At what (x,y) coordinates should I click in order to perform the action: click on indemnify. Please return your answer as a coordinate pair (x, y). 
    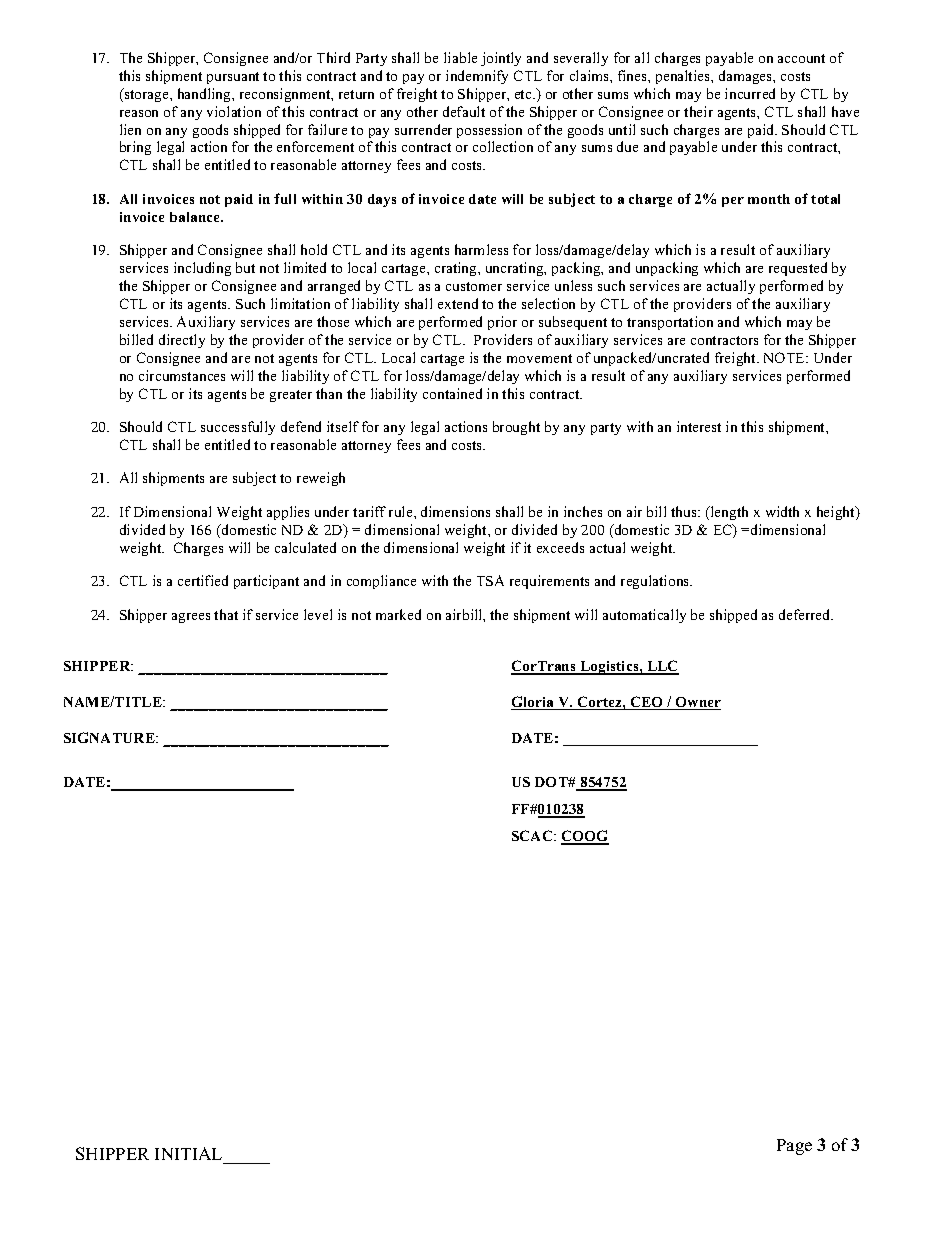
    Looking at the image, I should click on (477, 77).
